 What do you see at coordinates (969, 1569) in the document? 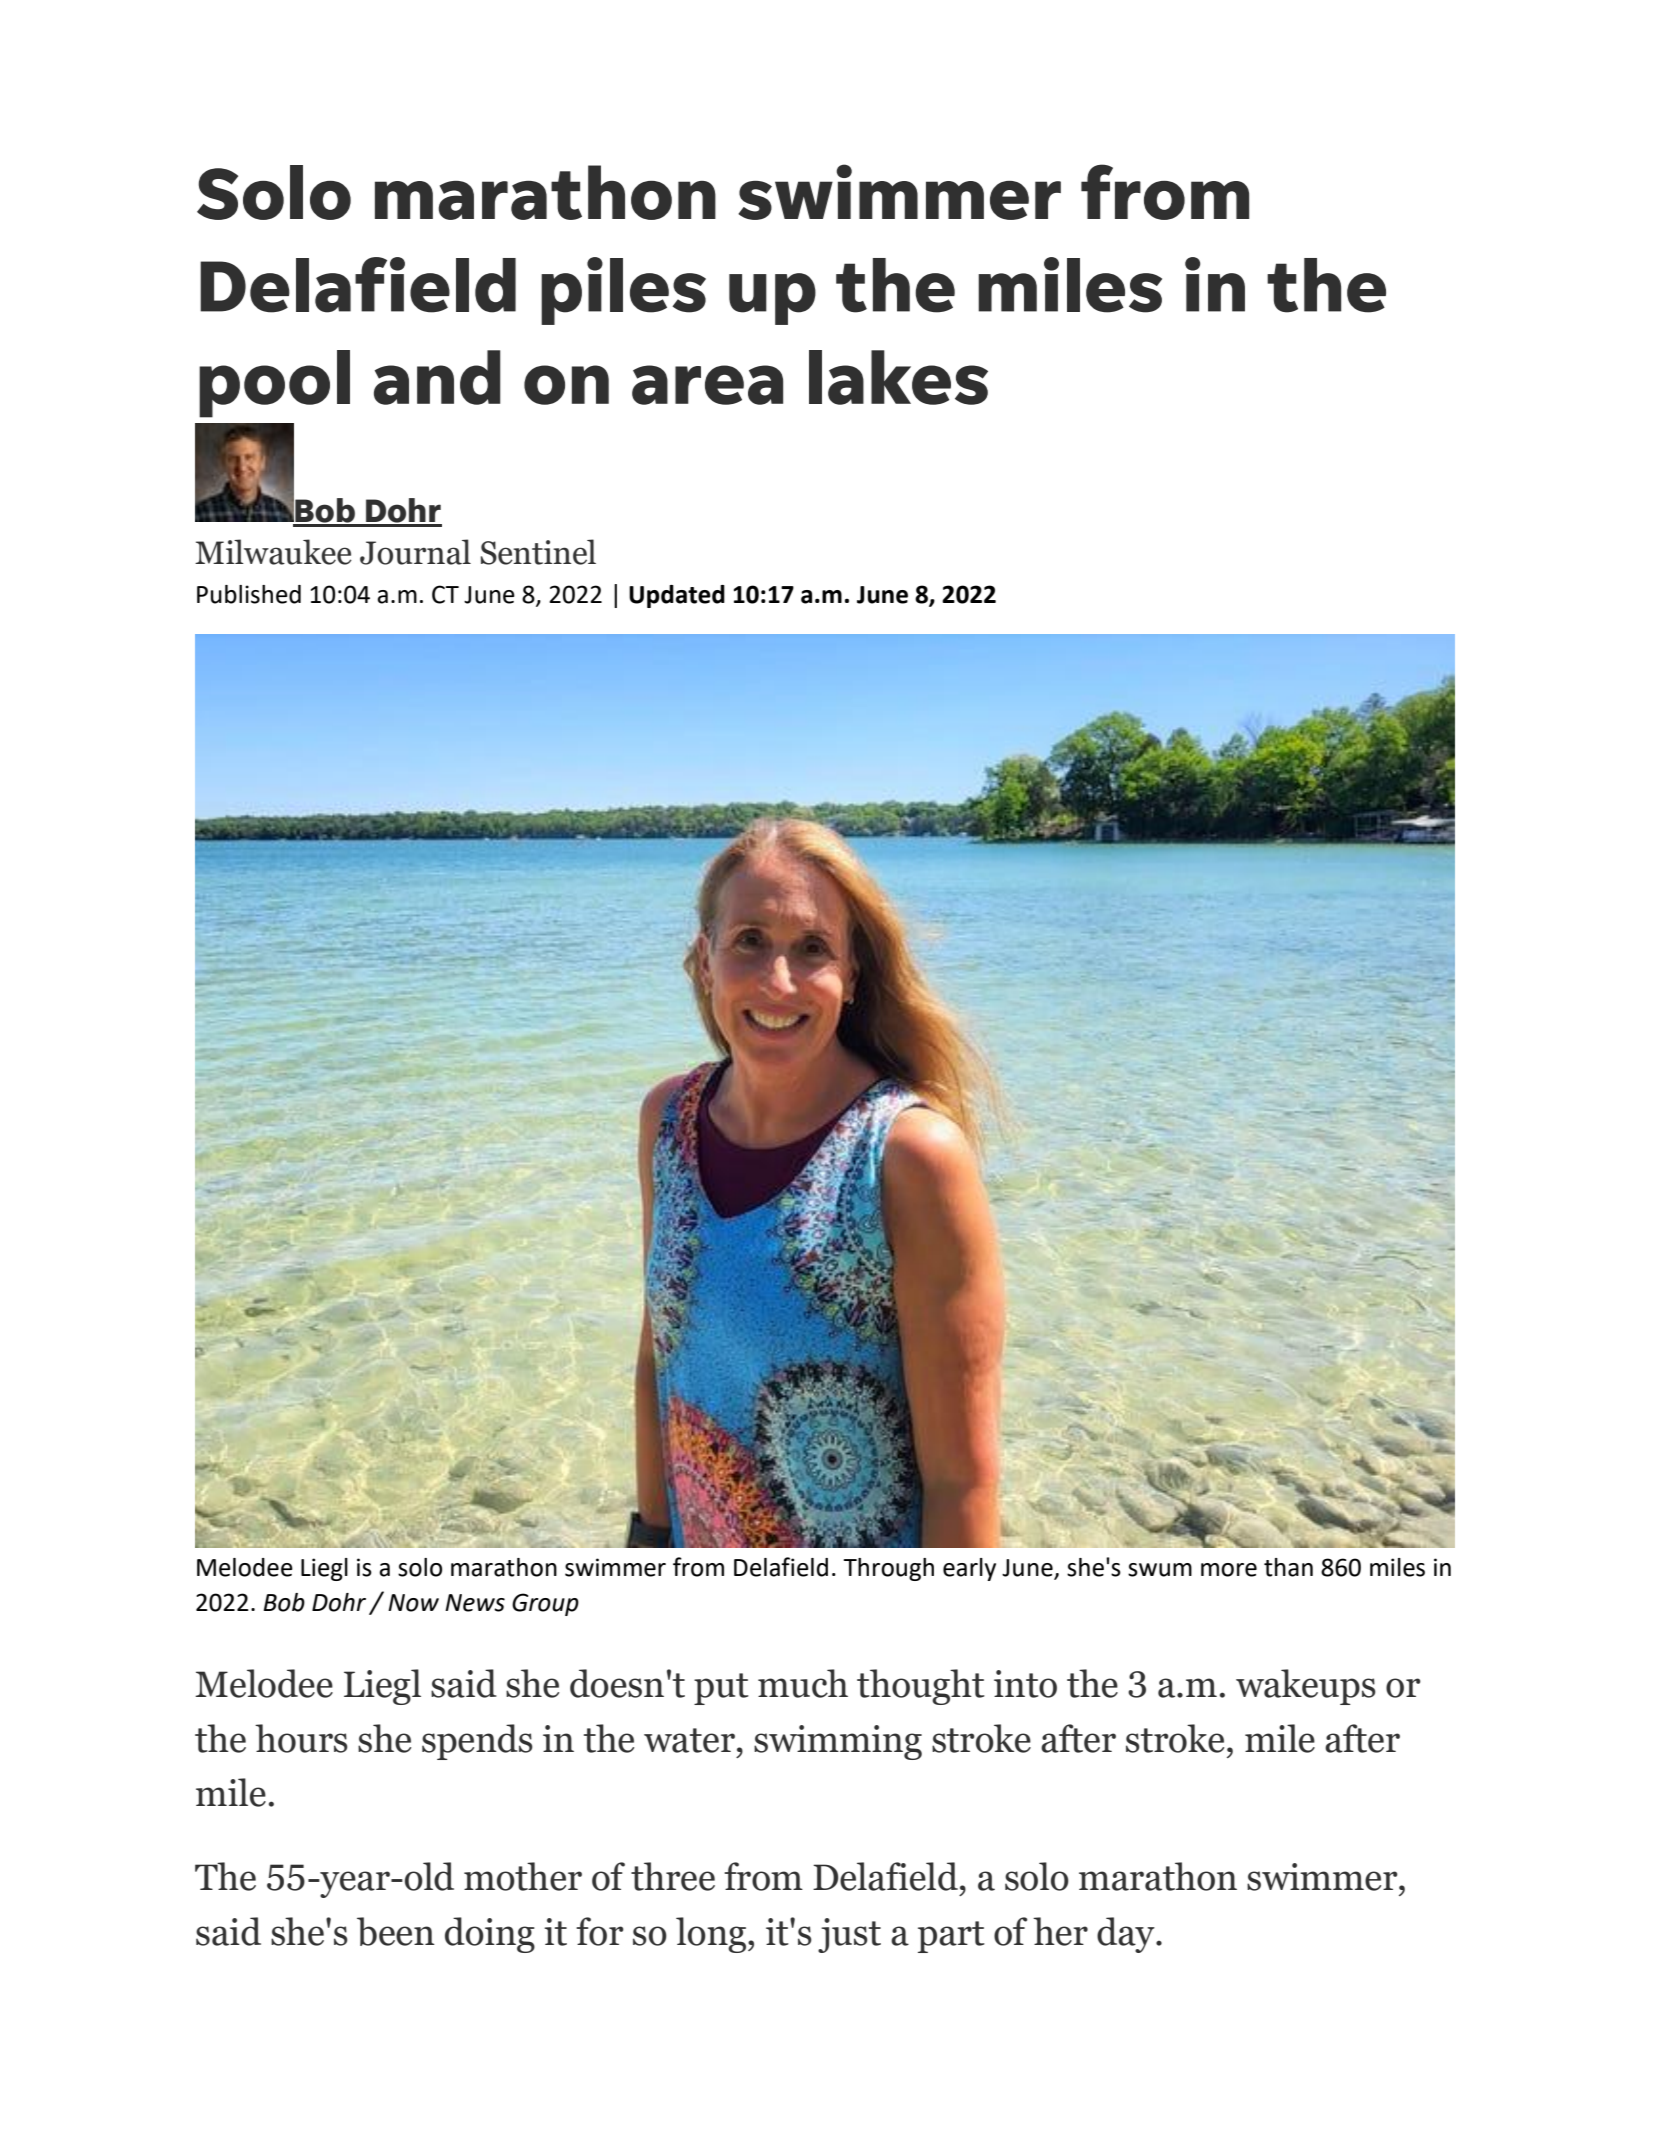
I see `early` at bounding box center [969, 1569].
